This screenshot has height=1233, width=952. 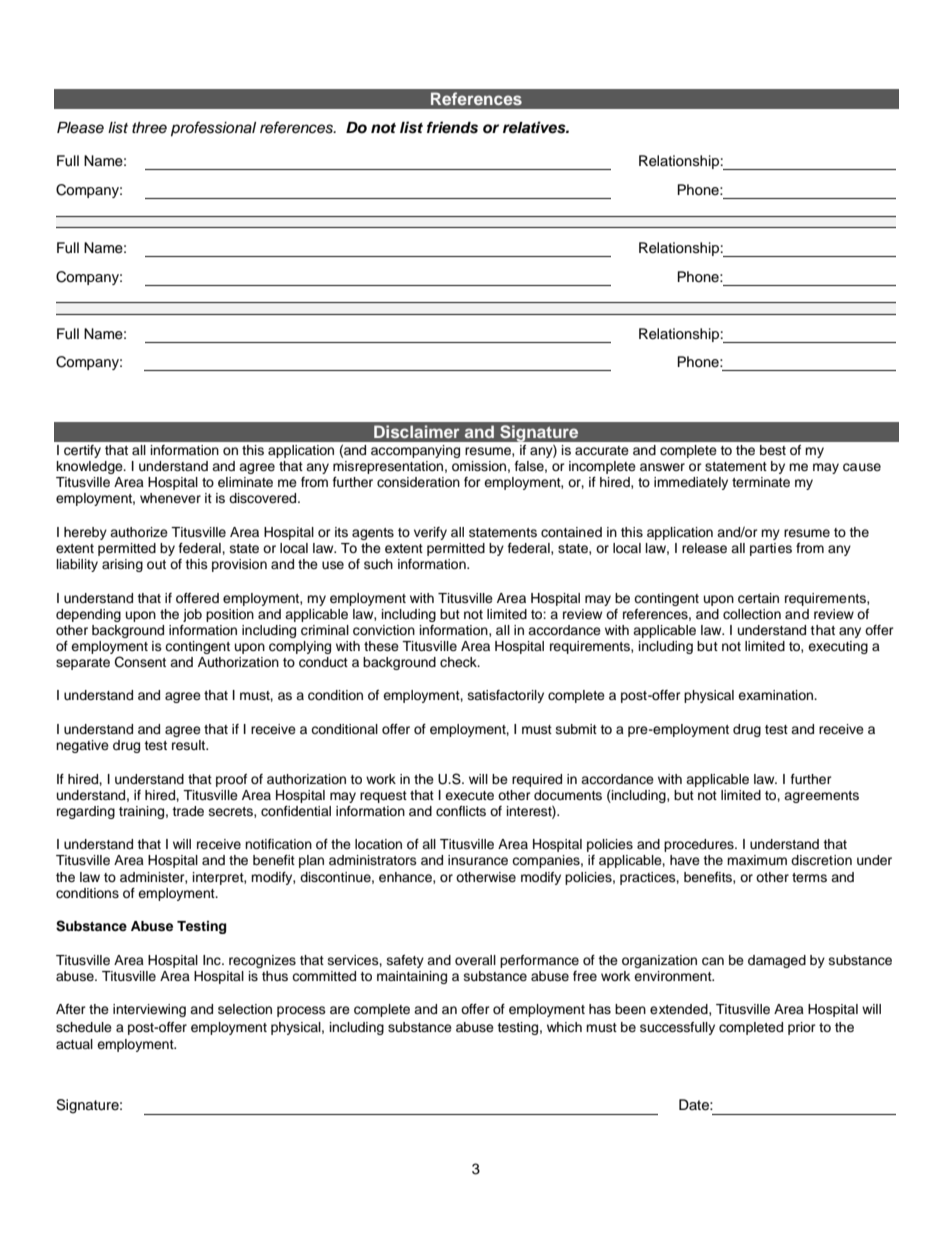 I want to click on execute, so click(x=469, y=796).
